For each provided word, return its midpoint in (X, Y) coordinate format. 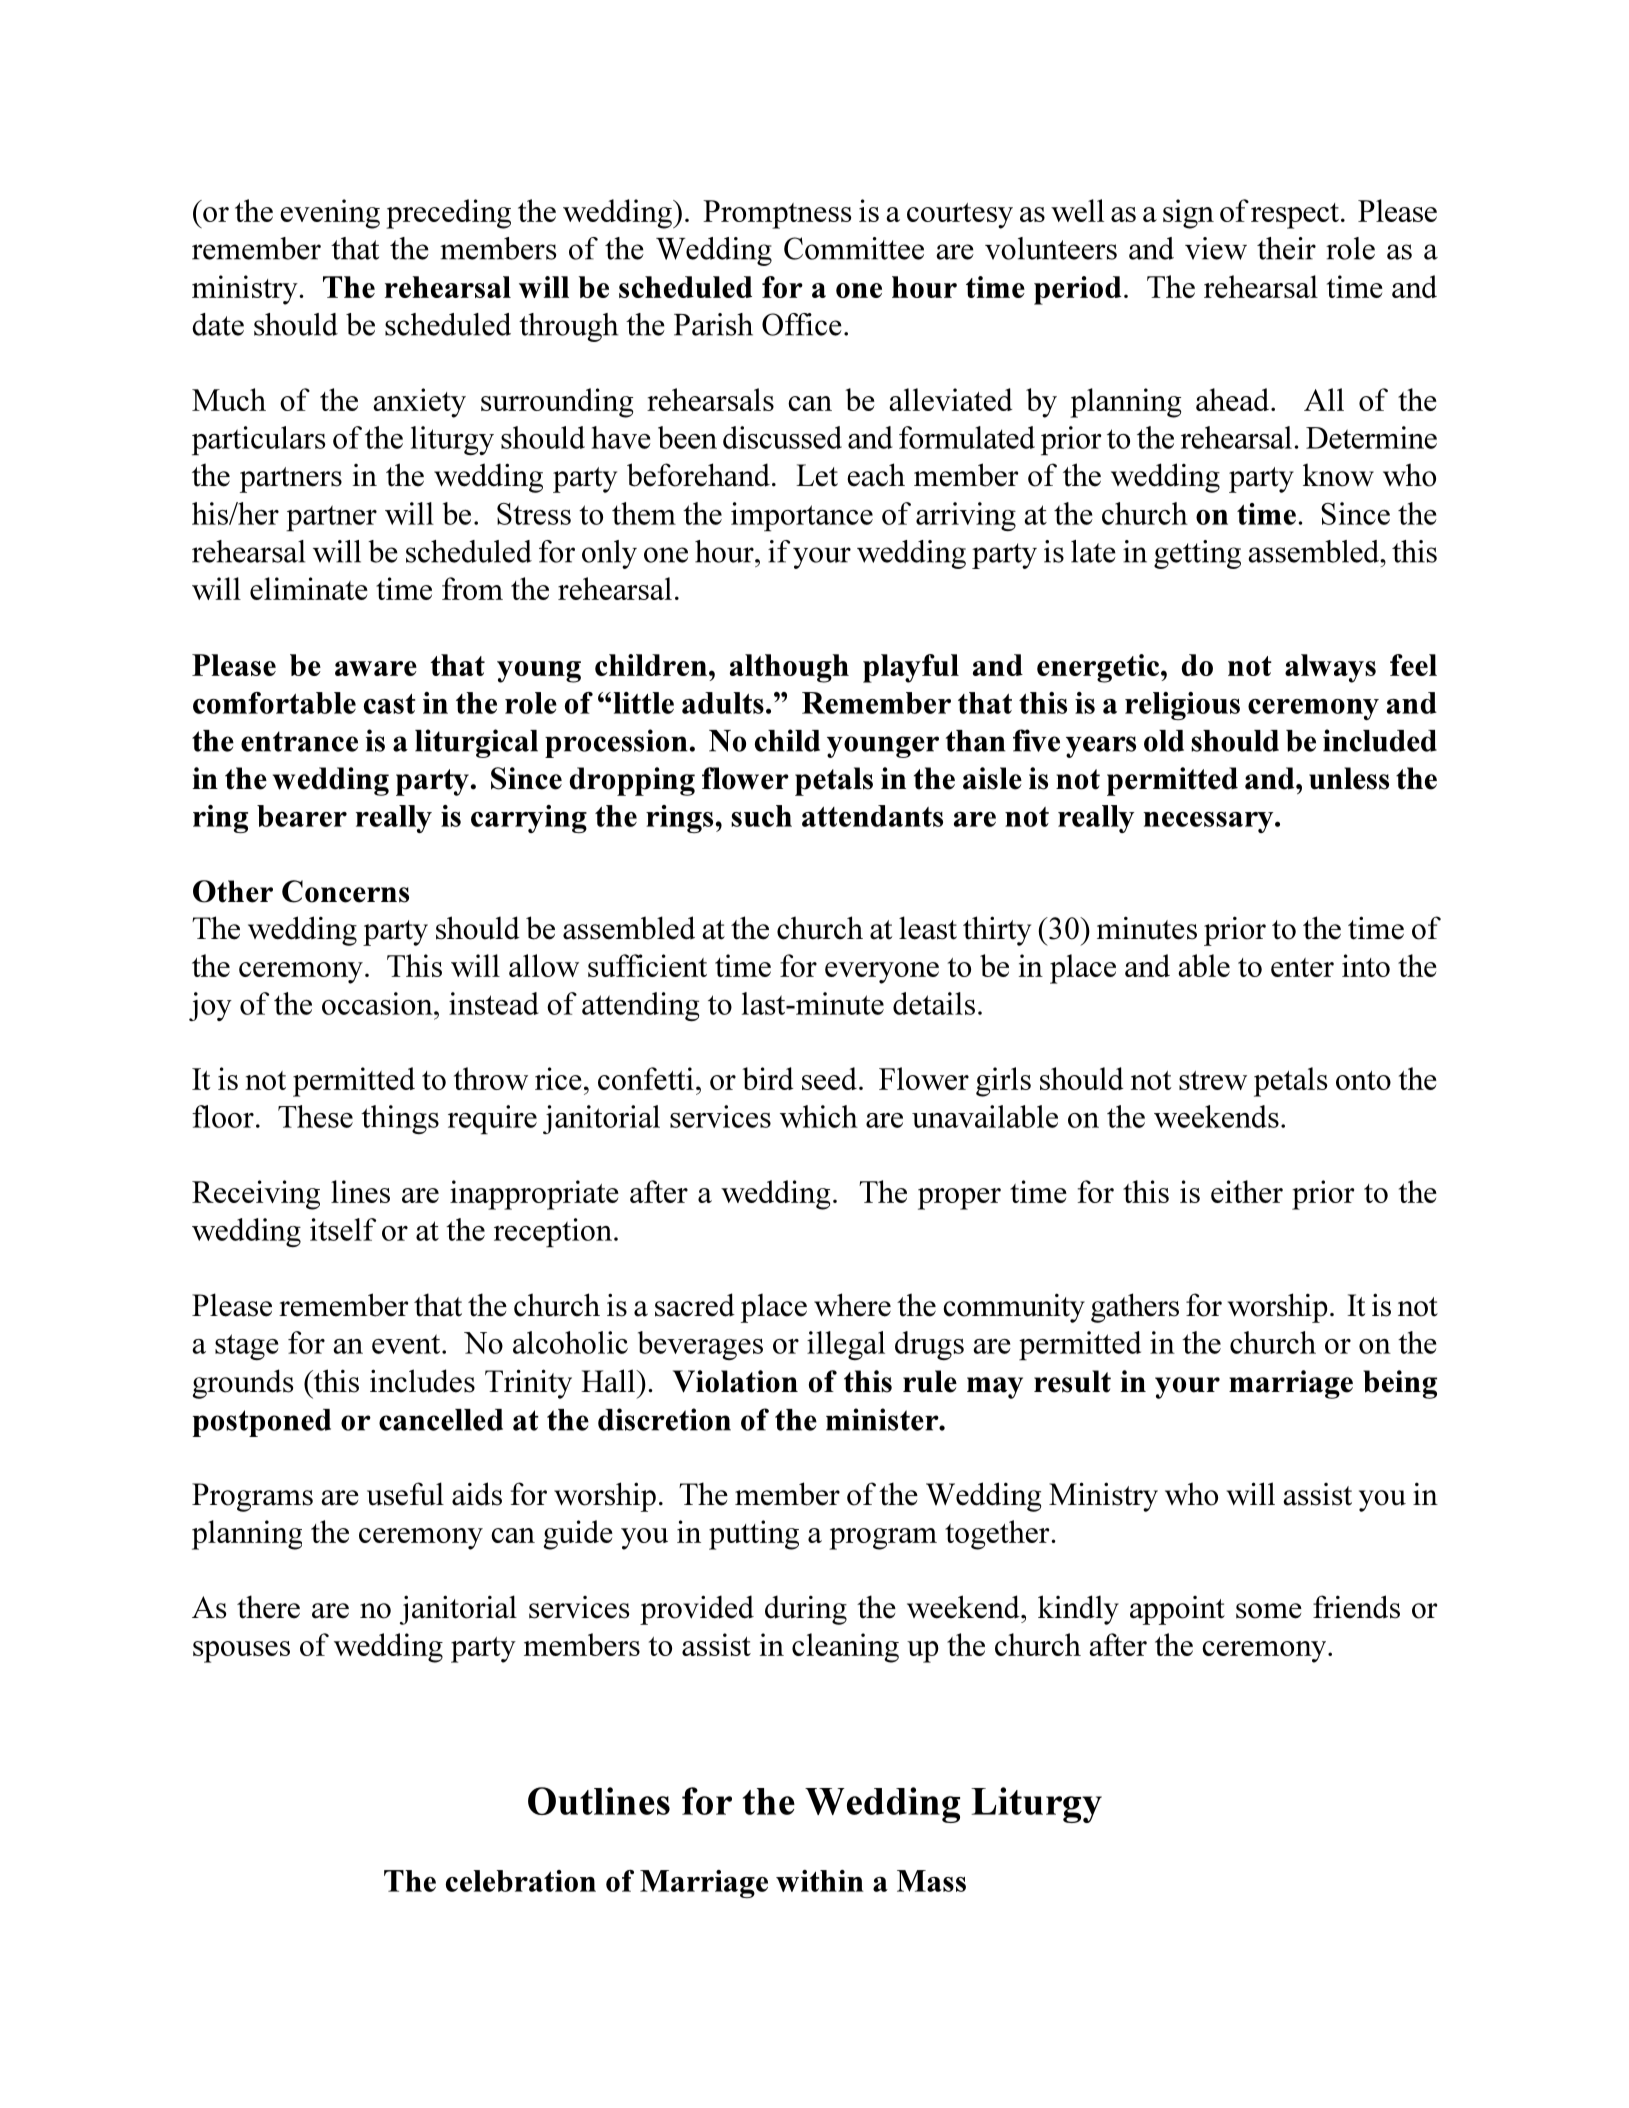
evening (330, 214)
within (820, 1881)
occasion (378, 1003)
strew (1213, 1080)
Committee (854, 248)
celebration (521, 1881)
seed (829, 1078)
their (1286, 248)
